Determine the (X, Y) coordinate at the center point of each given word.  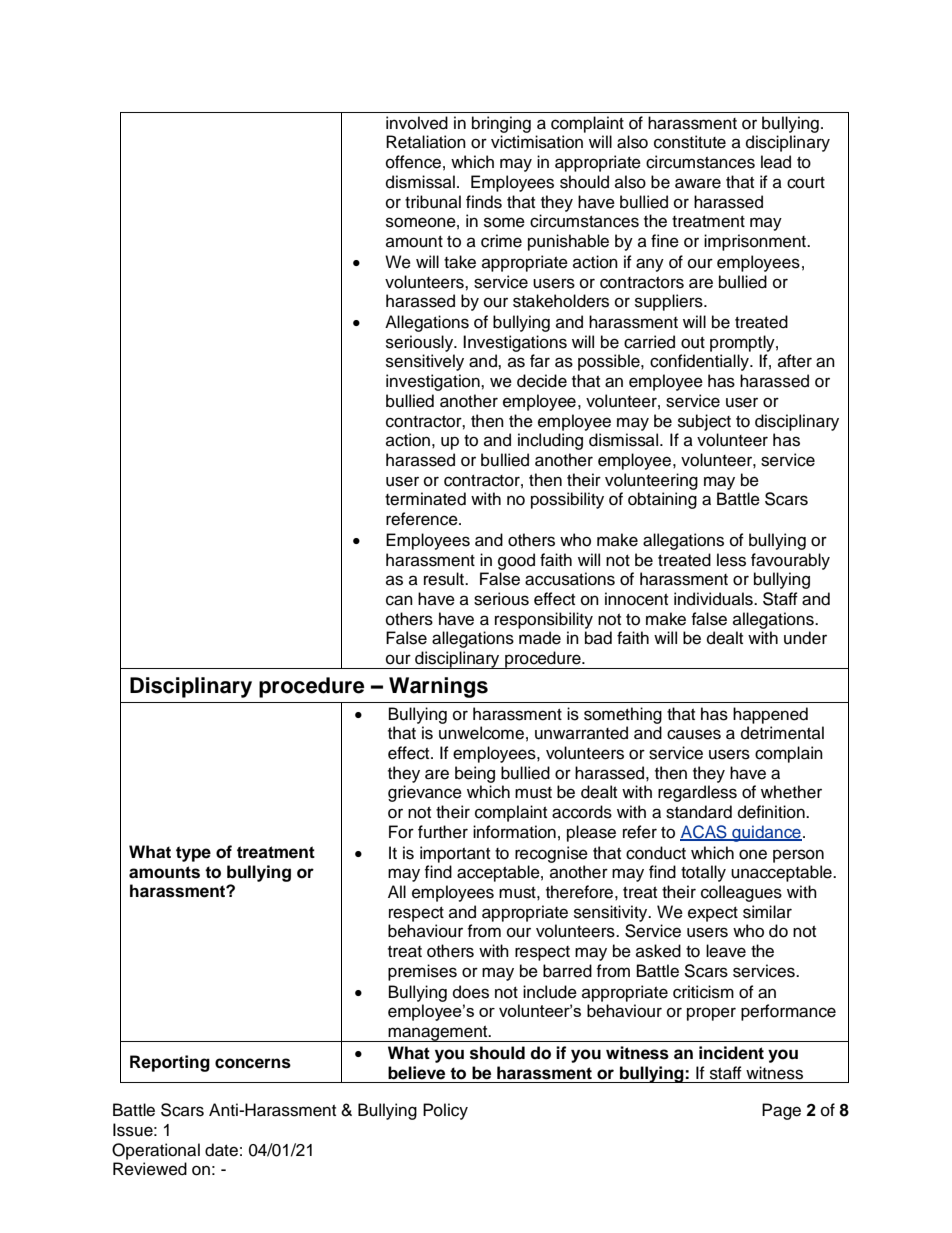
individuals (714, 599)
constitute (690, 142)
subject (704, 422)
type (193, 854)
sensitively (425, 362)
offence (413, 162)
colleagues (741, 893)
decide (542, 381)
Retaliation (426, 142)
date (221, 1150)
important (455, 854)
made (540, 638)
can (399, 600)
